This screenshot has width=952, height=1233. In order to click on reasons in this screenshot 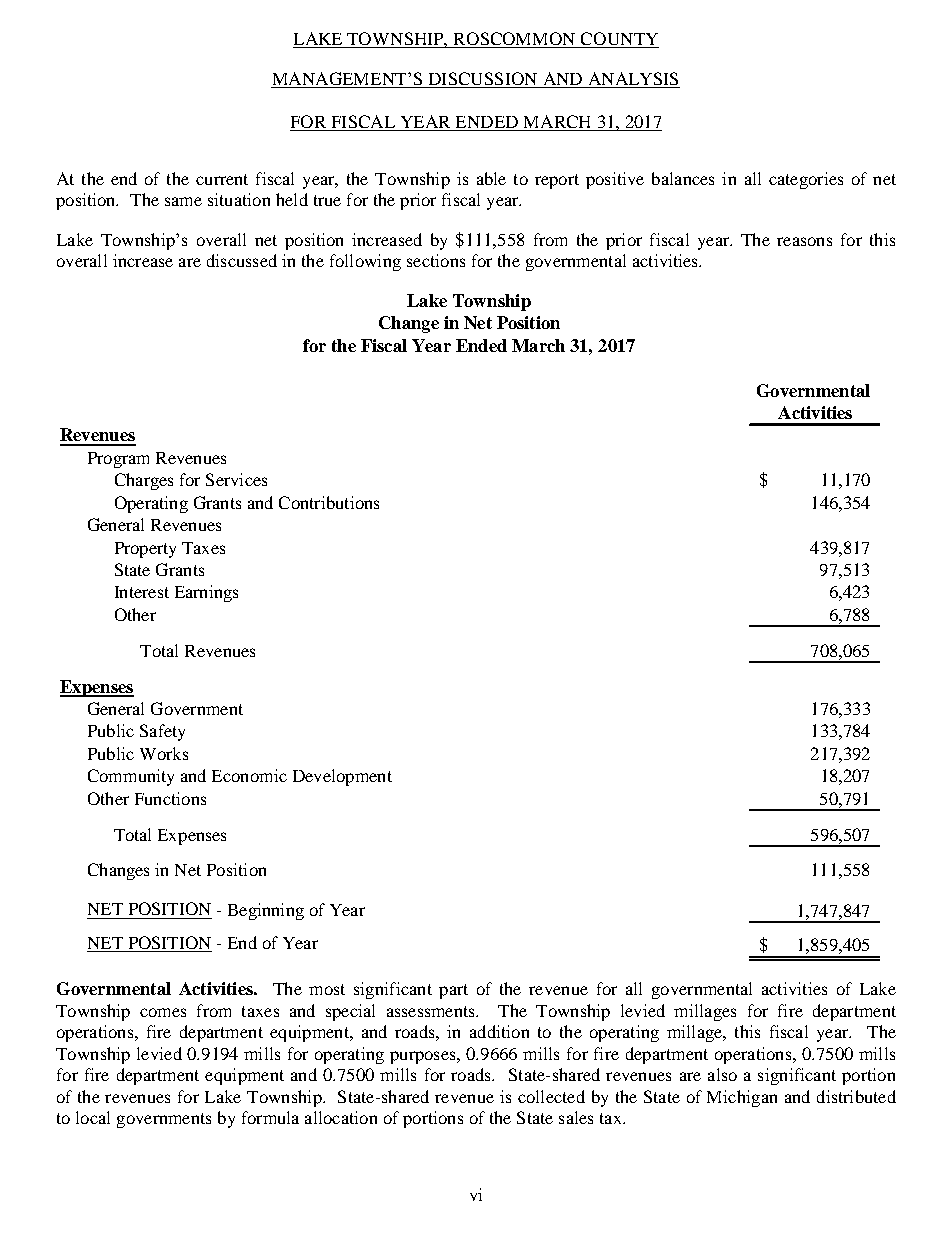, I will do `click(804, 241)`.
